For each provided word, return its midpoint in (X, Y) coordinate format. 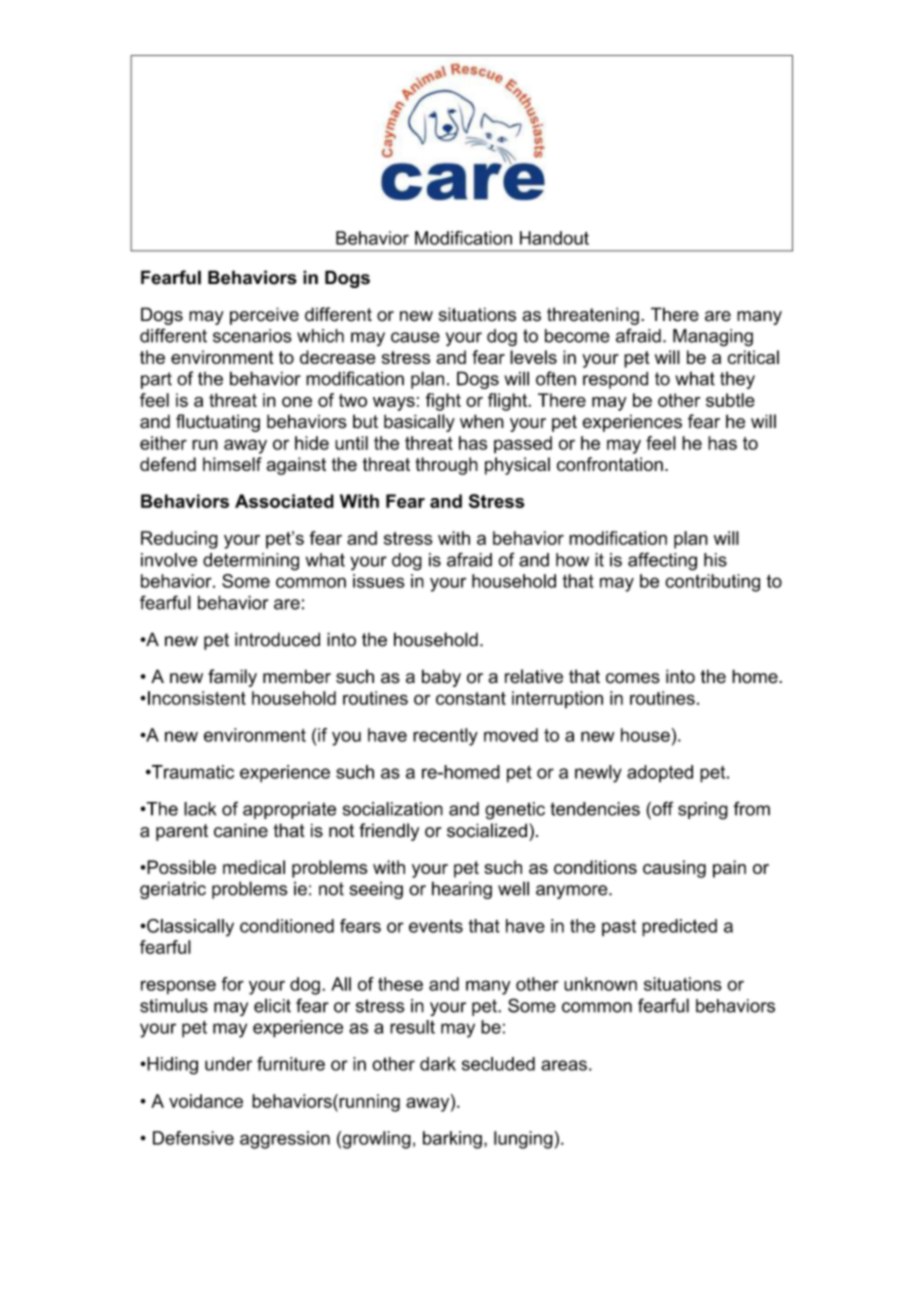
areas (564, 1065)
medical (254, 867)
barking (452, 1140)
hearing (462, 890)
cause (415, 337)
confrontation (610, 464)
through (447, 466)
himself (232, 464)
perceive (264, 316)
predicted (679, 928)
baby (441, 678)
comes (633, 678)
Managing (713, 338)
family (232, 678)
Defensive (193, 1138)
